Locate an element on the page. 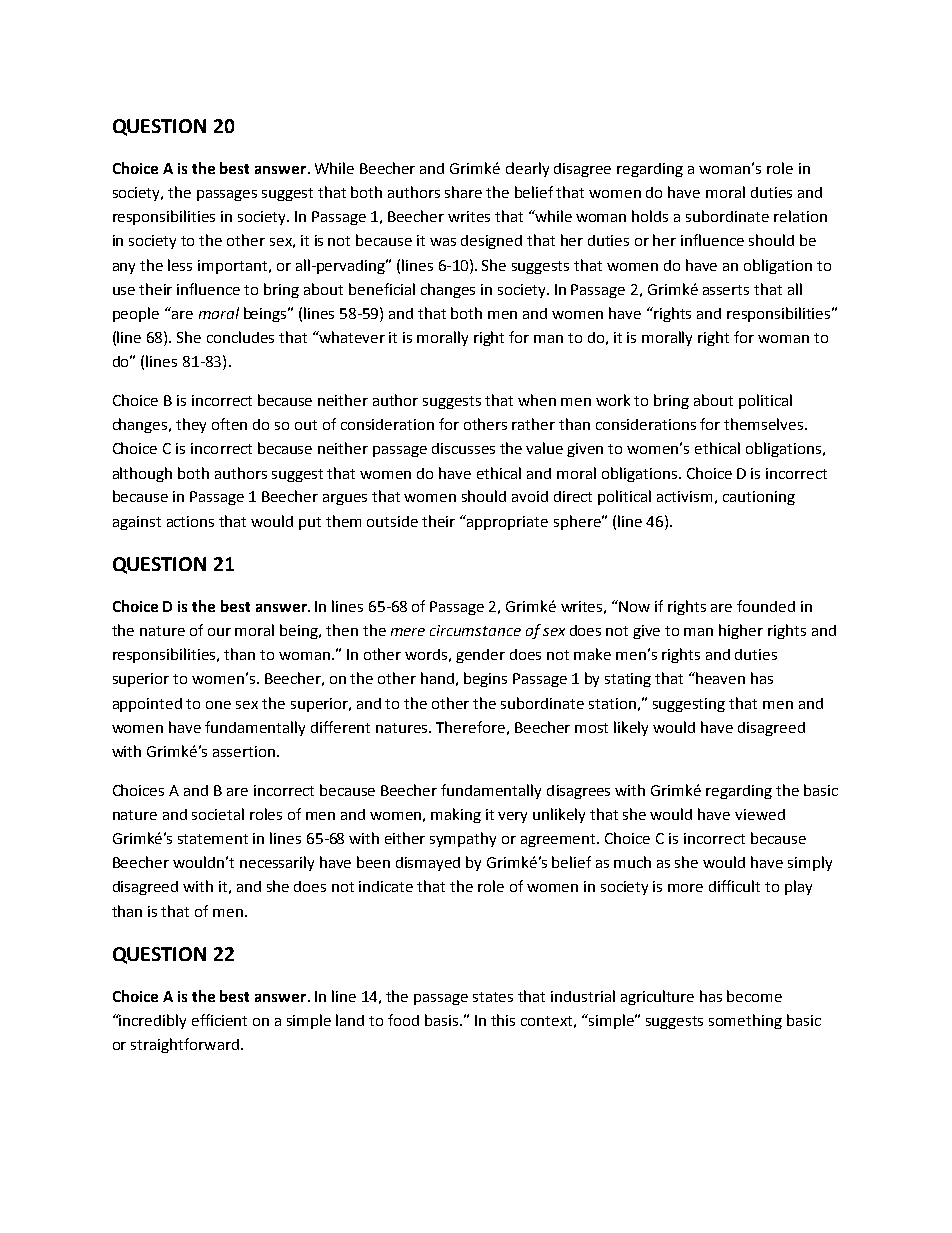  efficient is located at coordinates (219, 1020).
